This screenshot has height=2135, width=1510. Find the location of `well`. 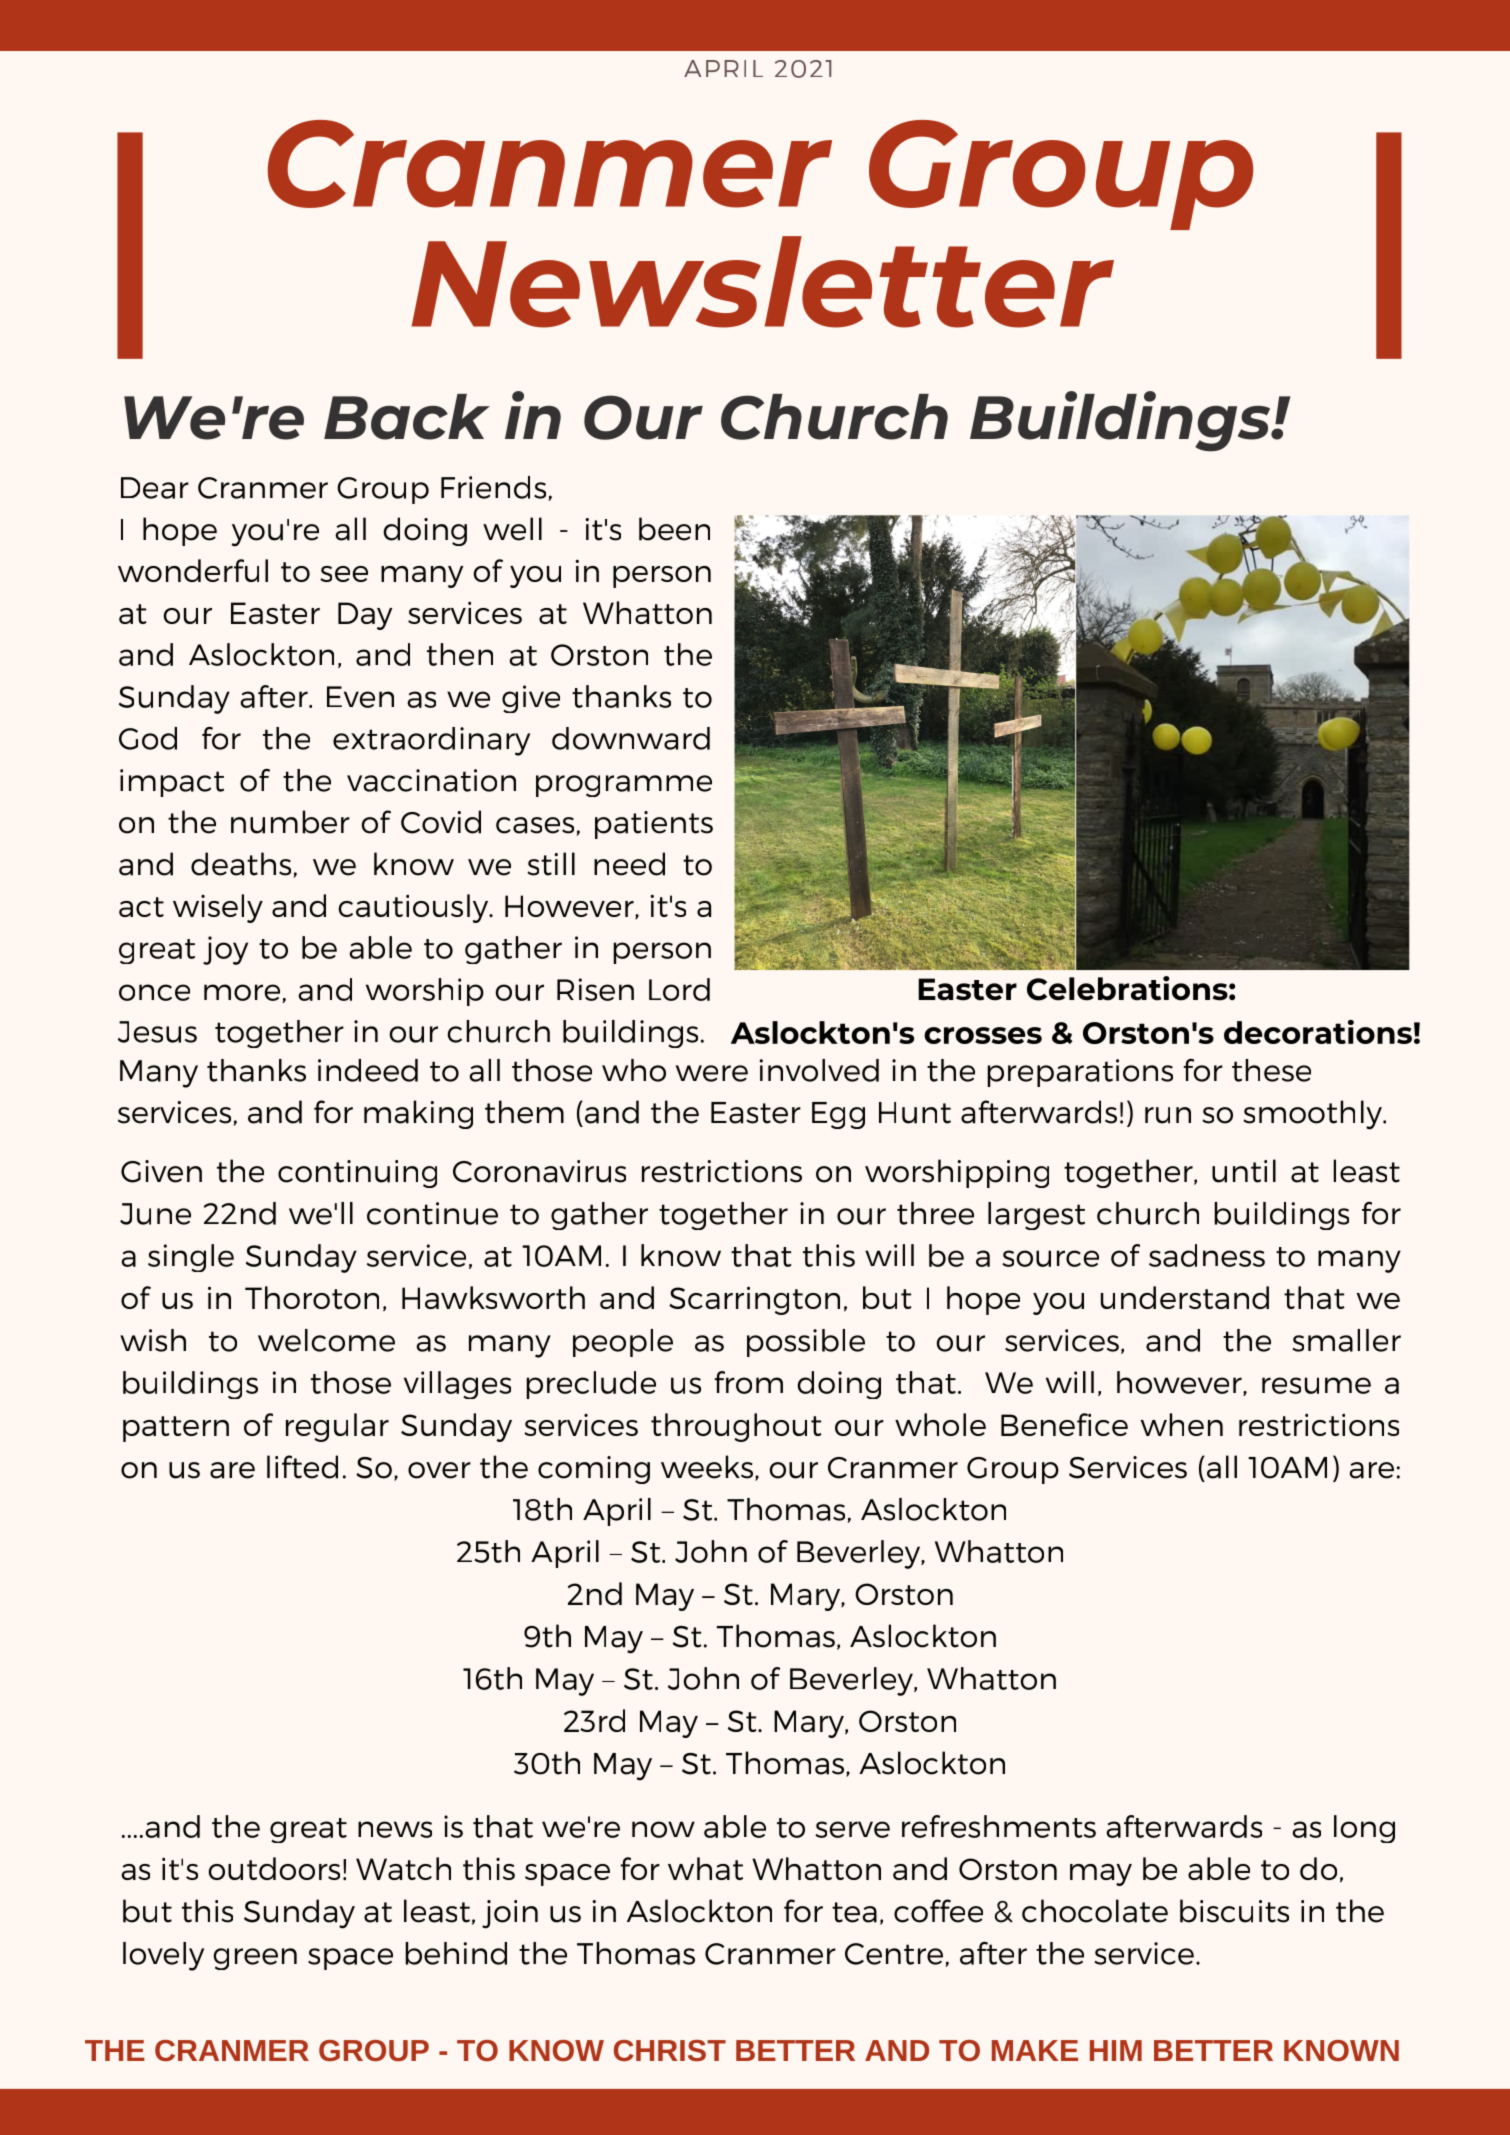

well is located at coordinates (512, 529).
